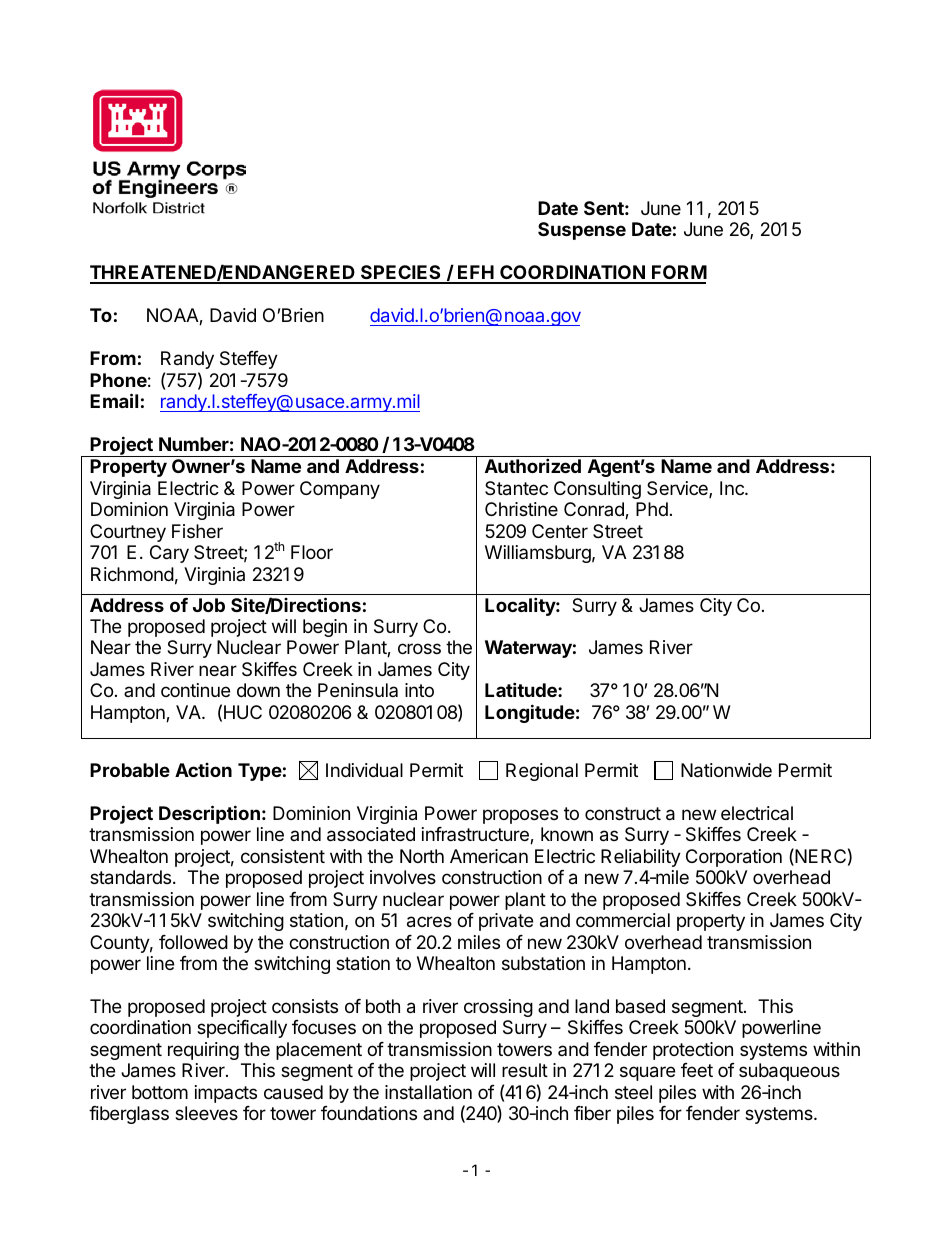  I want to click on bottom, so click(160, 1092).
